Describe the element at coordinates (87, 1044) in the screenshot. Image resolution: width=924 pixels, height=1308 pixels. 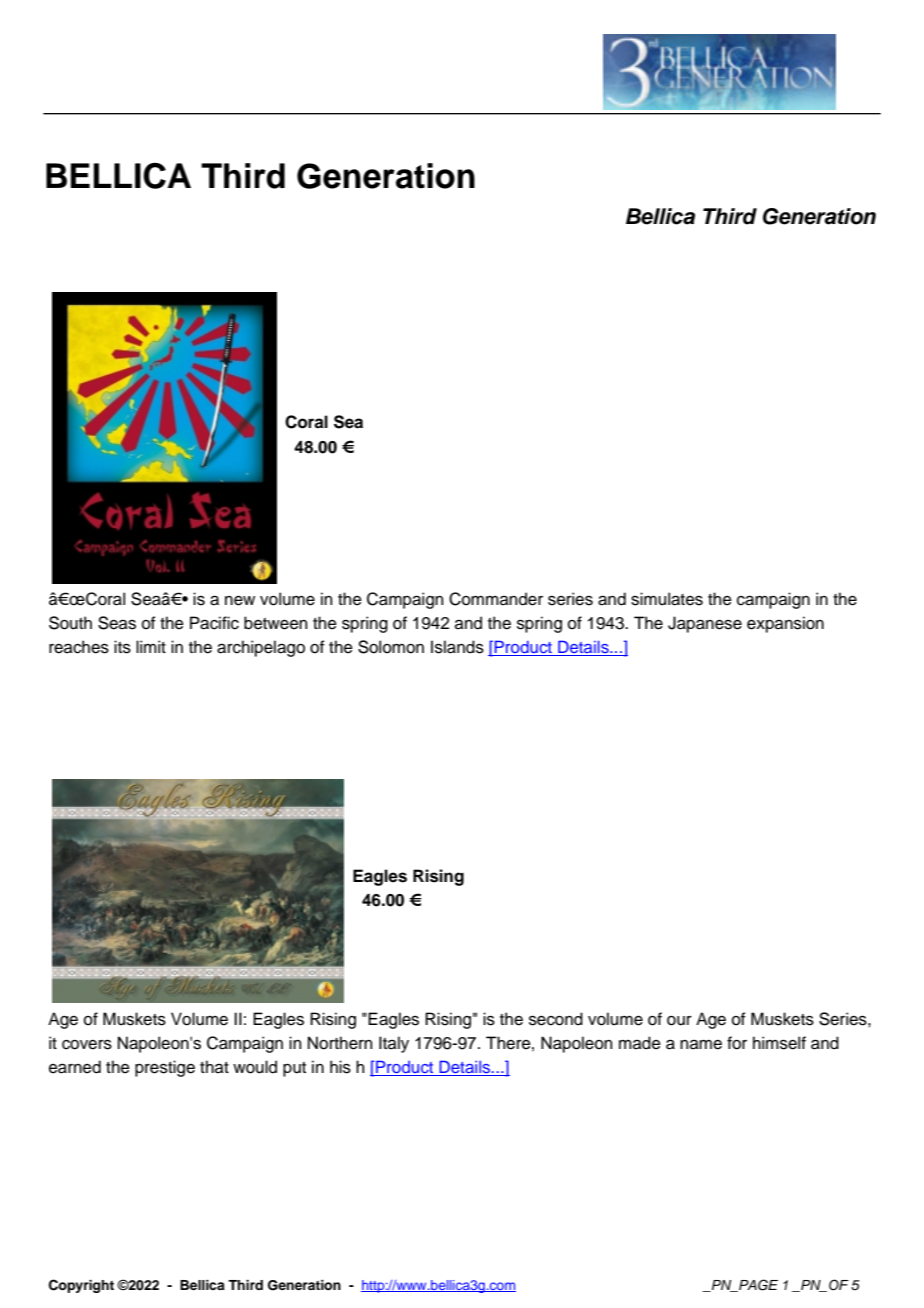
I see `covers` at that location.
